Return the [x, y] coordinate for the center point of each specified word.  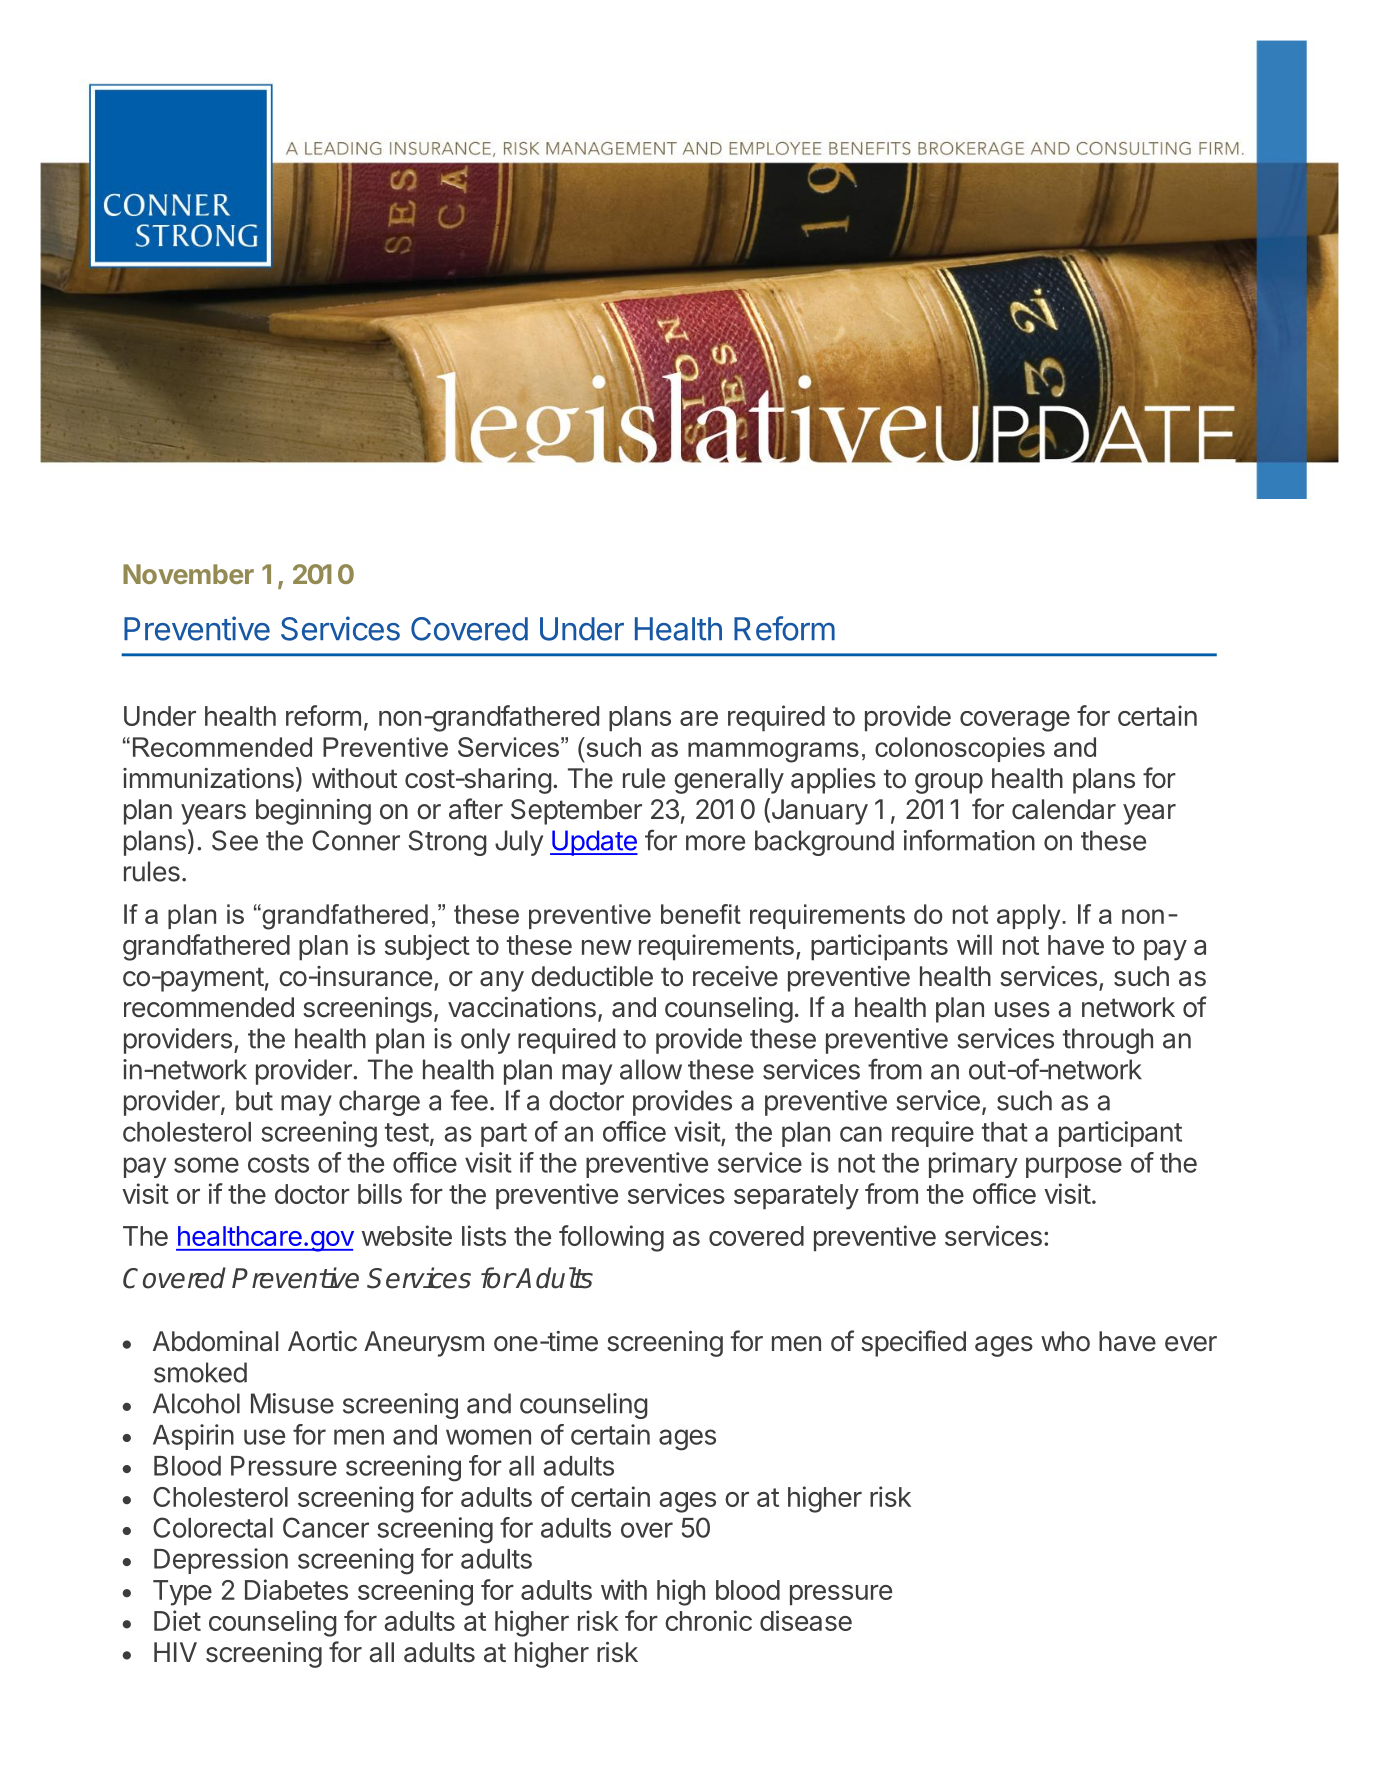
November [188, 574]
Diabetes [296, 1589]
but [254, 1100]
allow [651, 1069]
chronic [708, 1620]
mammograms [773, 752]
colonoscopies [960, 749]
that [1005, 1132]
